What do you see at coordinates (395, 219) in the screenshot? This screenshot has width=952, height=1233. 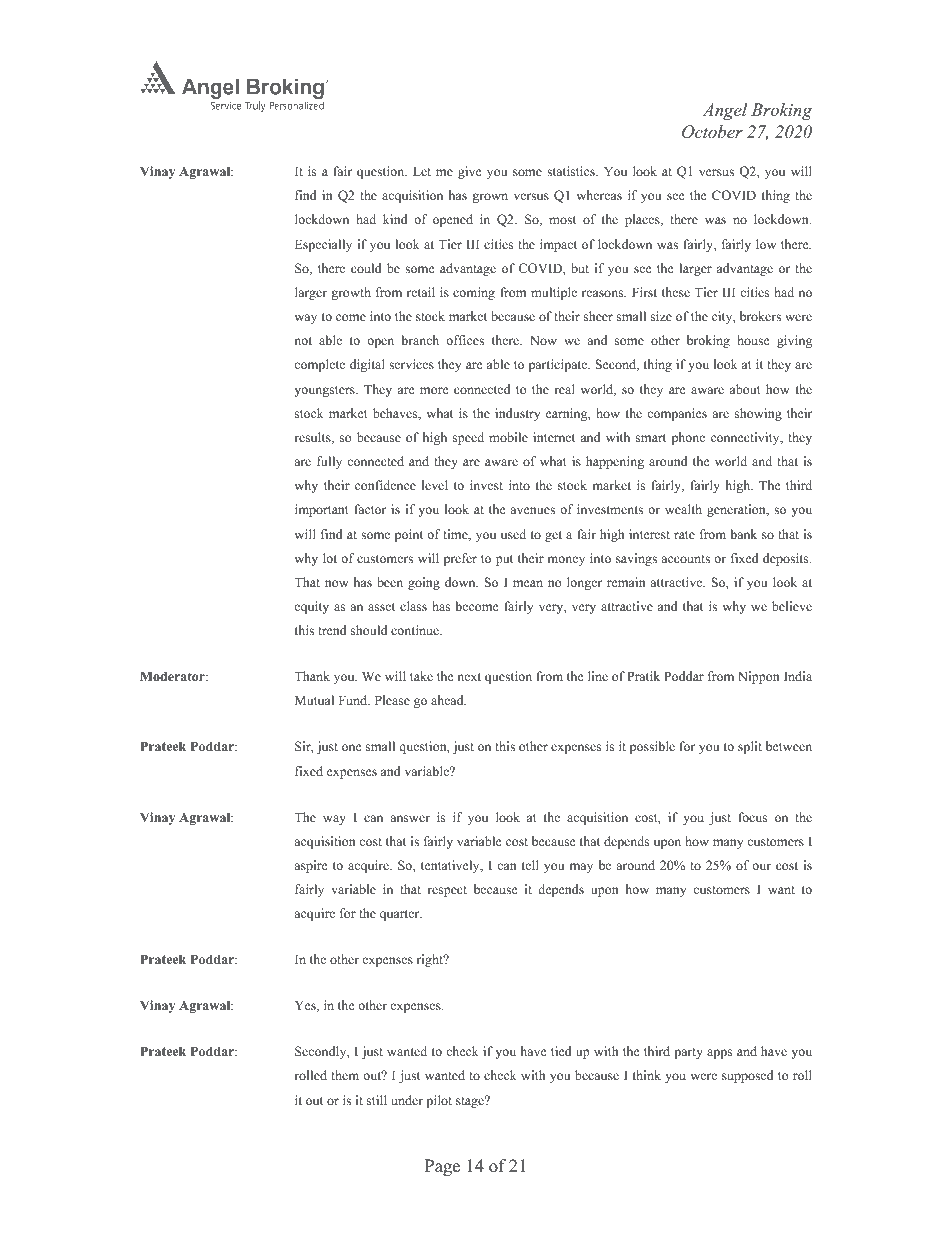 I see `kind` at bounding box center [395, 219].
